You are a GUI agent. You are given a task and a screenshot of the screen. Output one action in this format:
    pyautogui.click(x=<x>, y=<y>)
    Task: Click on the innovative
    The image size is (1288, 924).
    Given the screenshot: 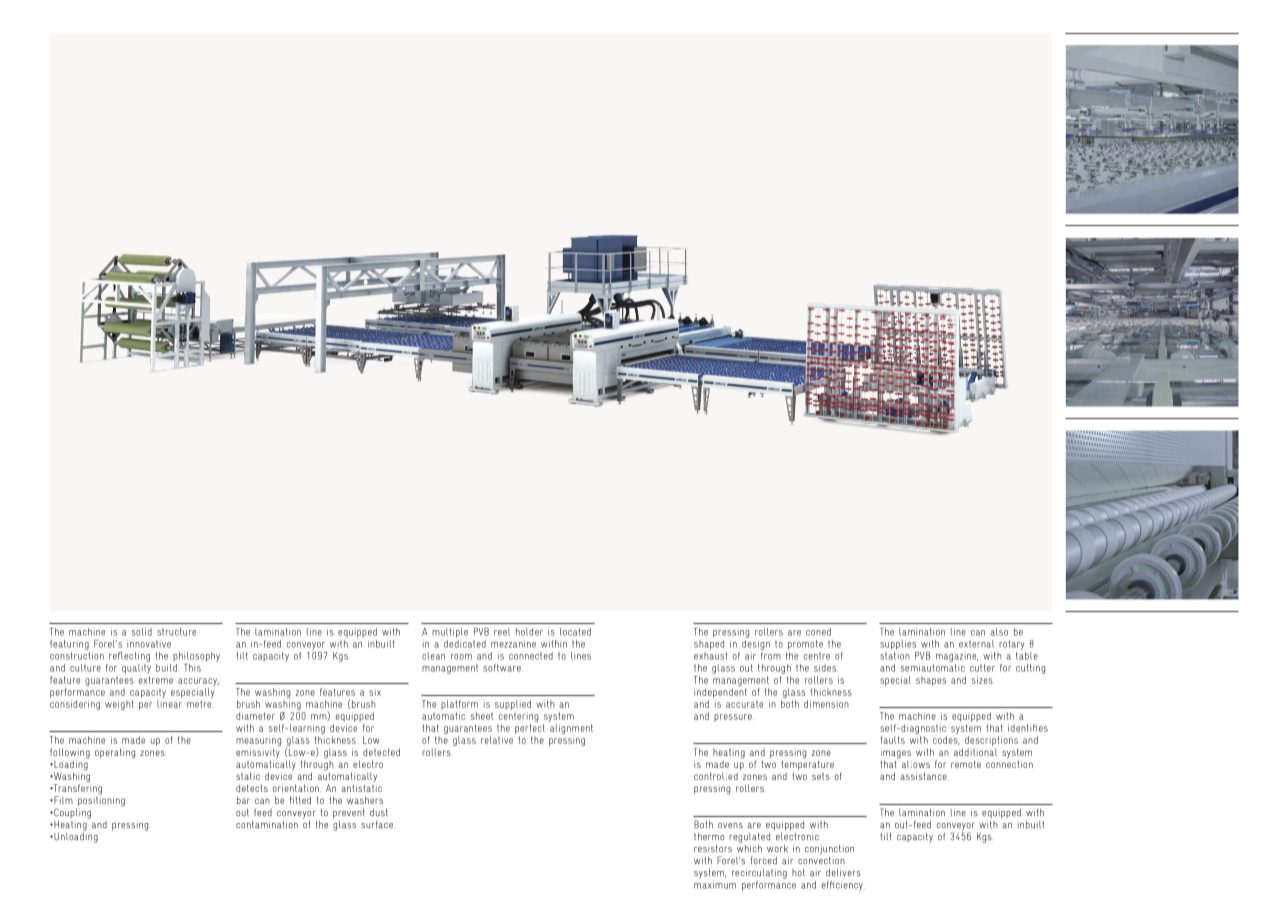 What is the action you would take?
    pyautogui.click(x=149, y=644)
